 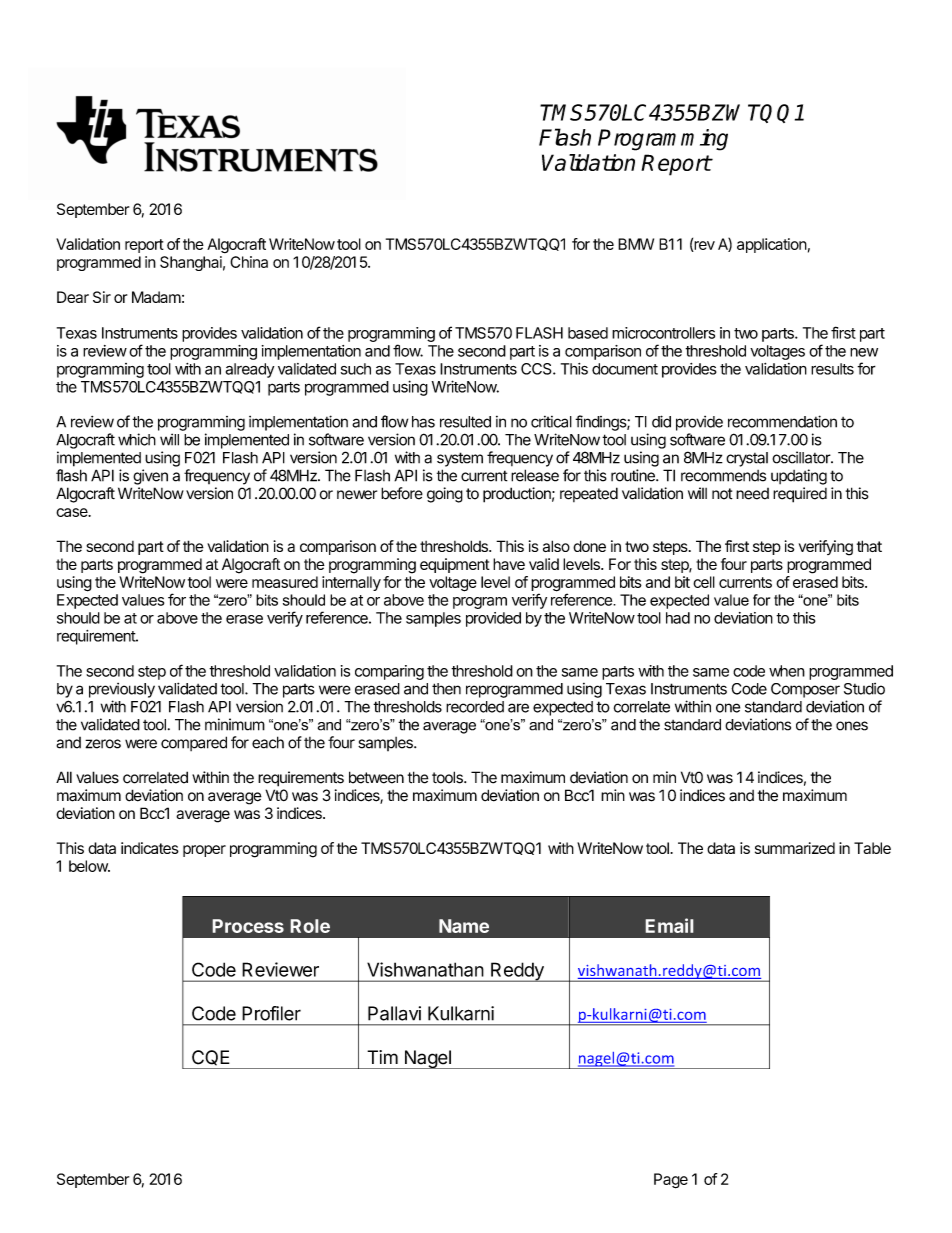 What do you see at coordinates (772, 245) in the image?
I see `application` at bounding box center [772, 245].
